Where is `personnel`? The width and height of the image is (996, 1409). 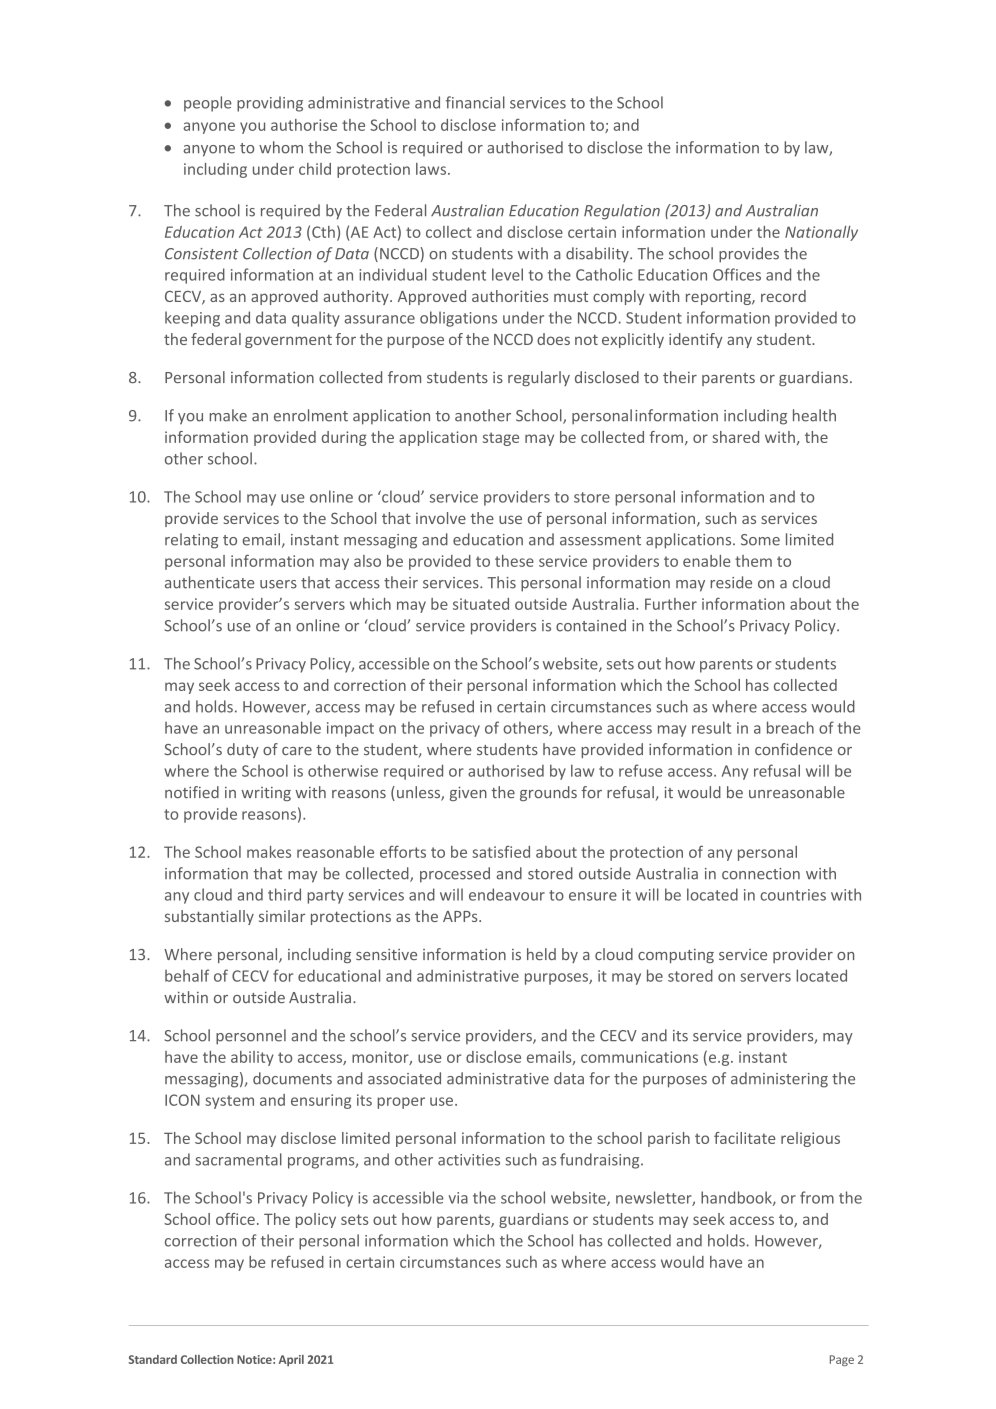 personnel is located at coordinates (251, 1037).
